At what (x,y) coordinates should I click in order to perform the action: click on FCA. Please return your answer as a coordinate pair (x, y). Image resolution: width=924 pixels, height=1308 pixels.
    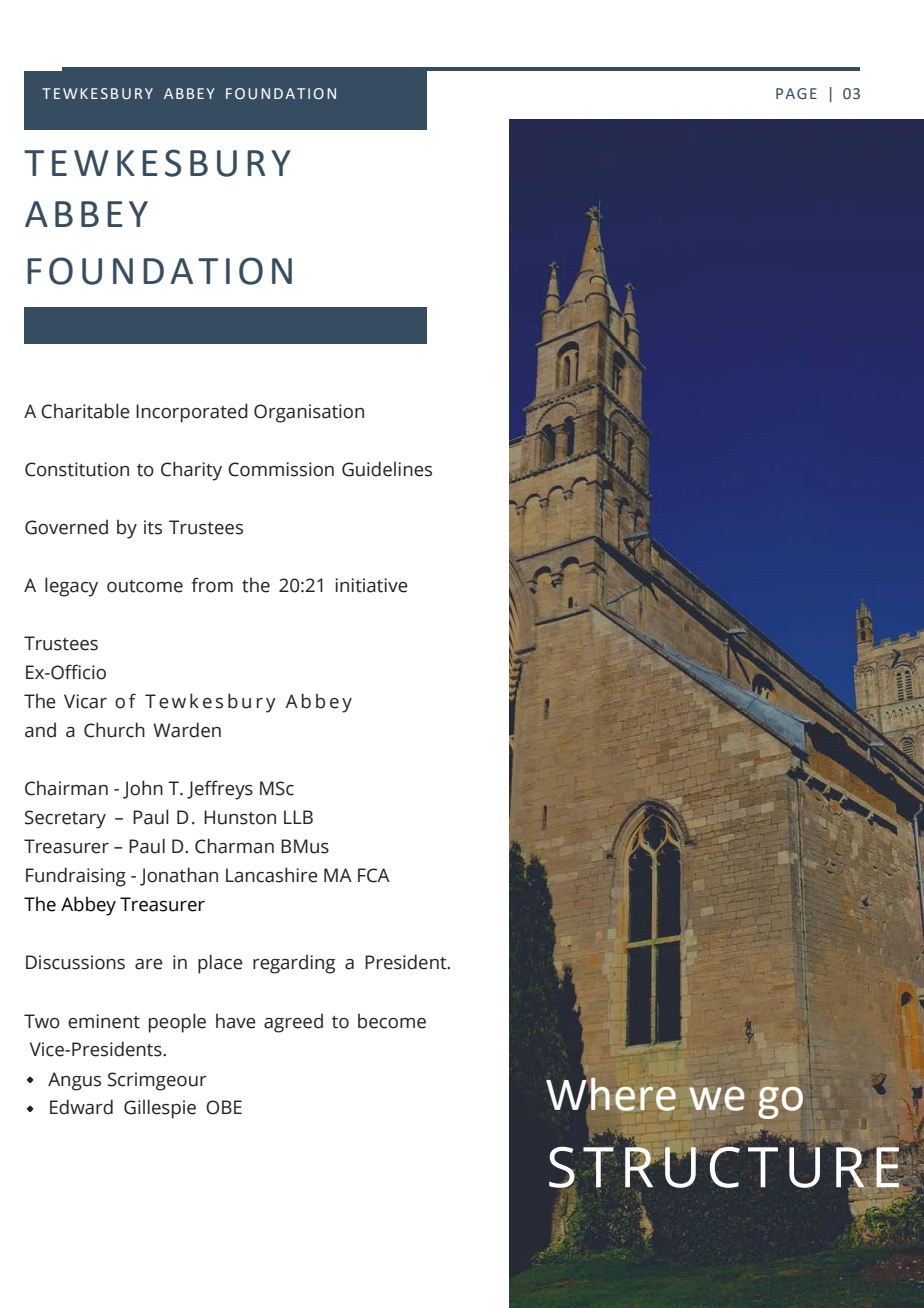
    Looking at the image, I should click on (374, 875).
